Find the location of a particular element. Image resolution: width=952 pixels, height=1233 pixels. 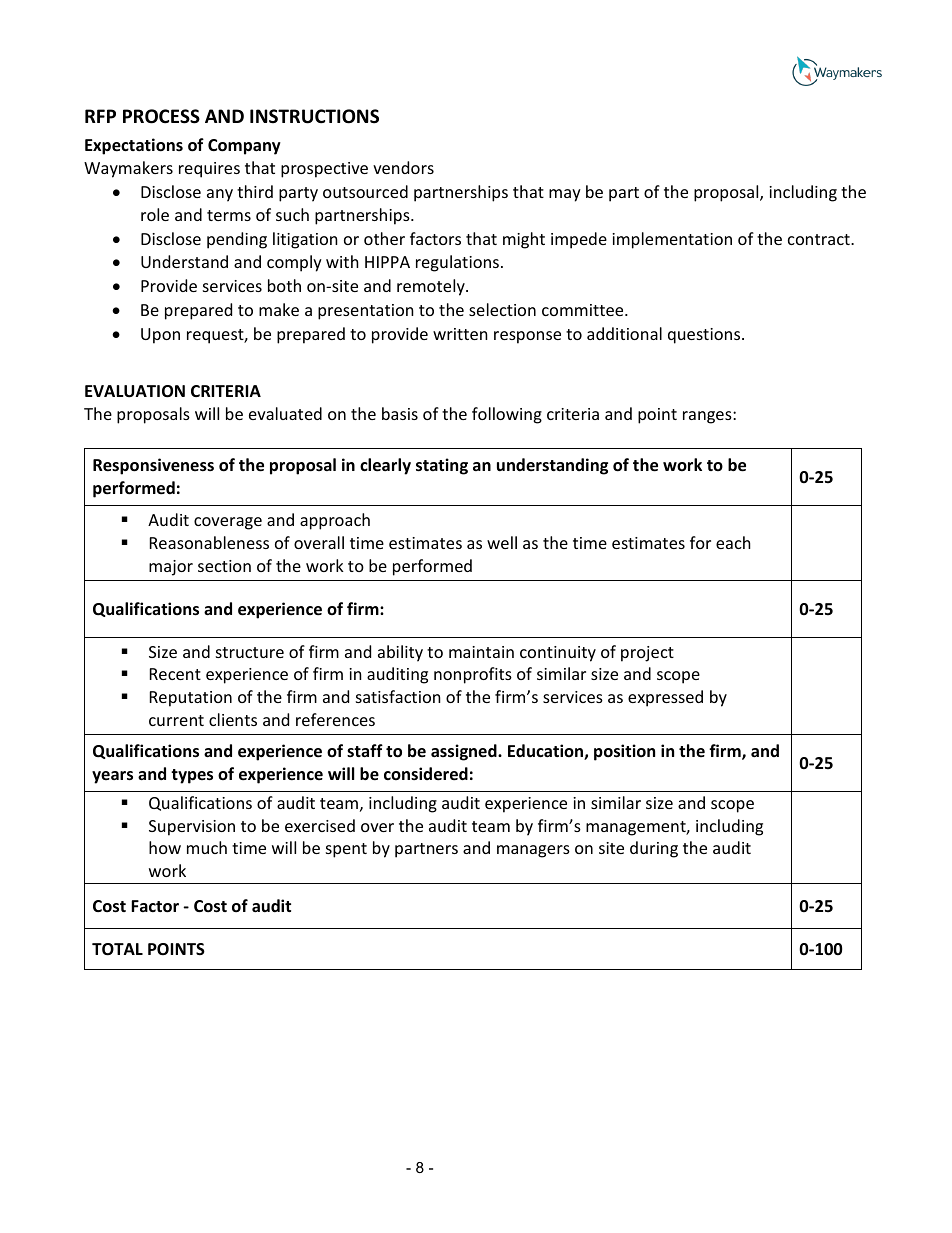

each is located at coordinates (733, 542).
